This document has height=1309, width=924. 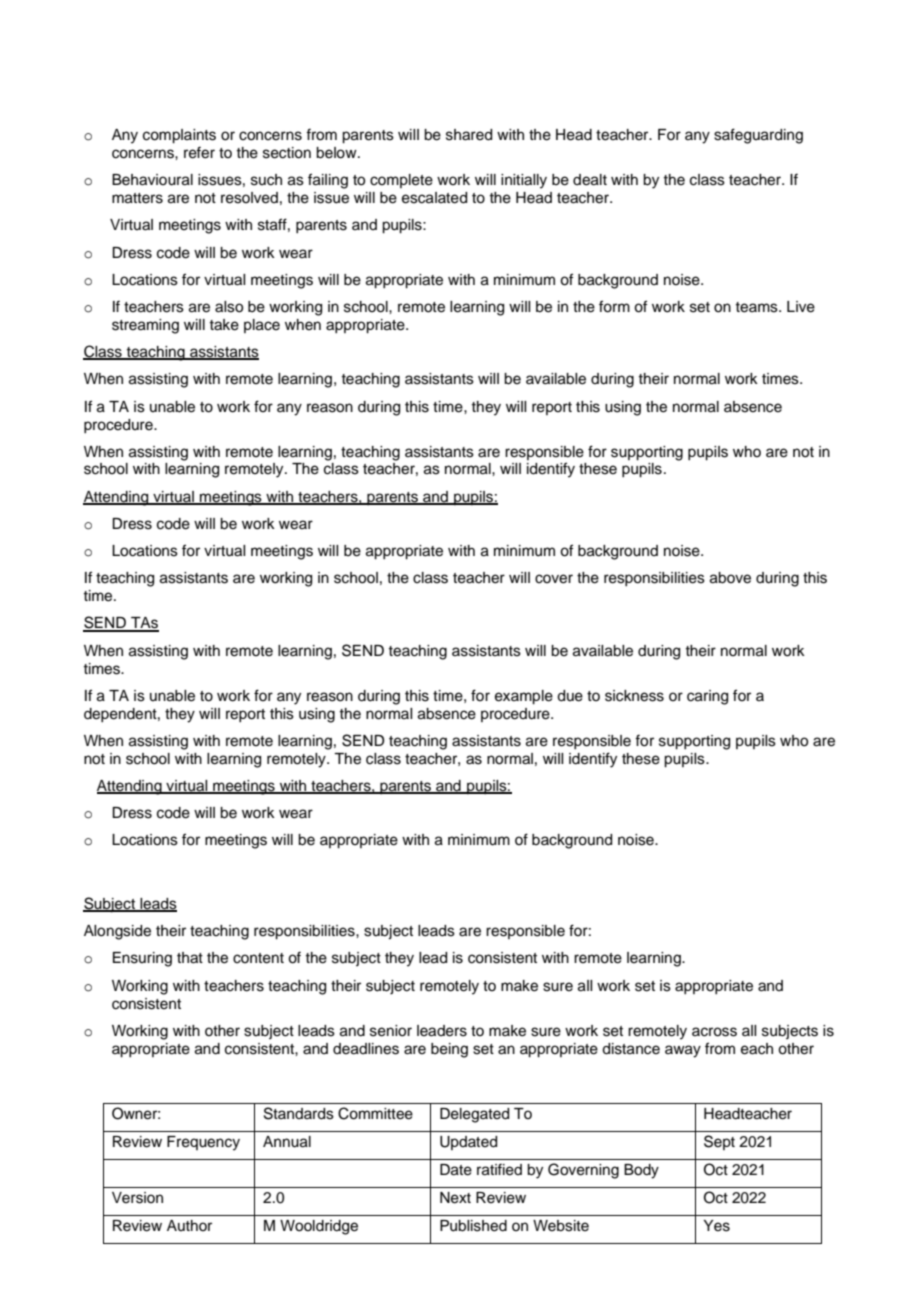 I want to click on caring, so click(x=707, y=697).
